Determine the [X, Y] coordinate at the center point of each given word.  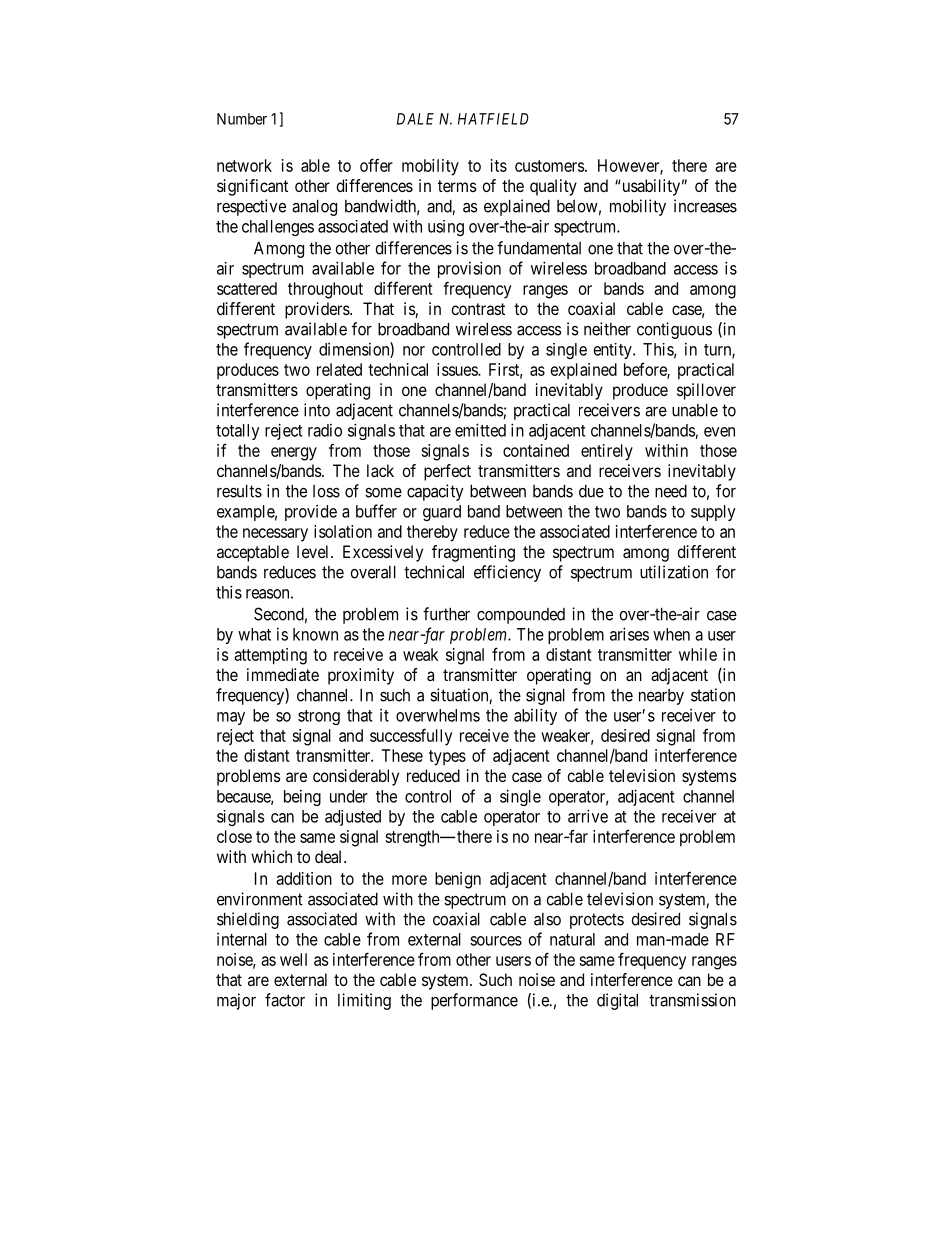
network [244, 165]
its [499, 165]
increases [705, 206]
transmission [692, 1000]
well [293, 959]
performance [474, 1001]
